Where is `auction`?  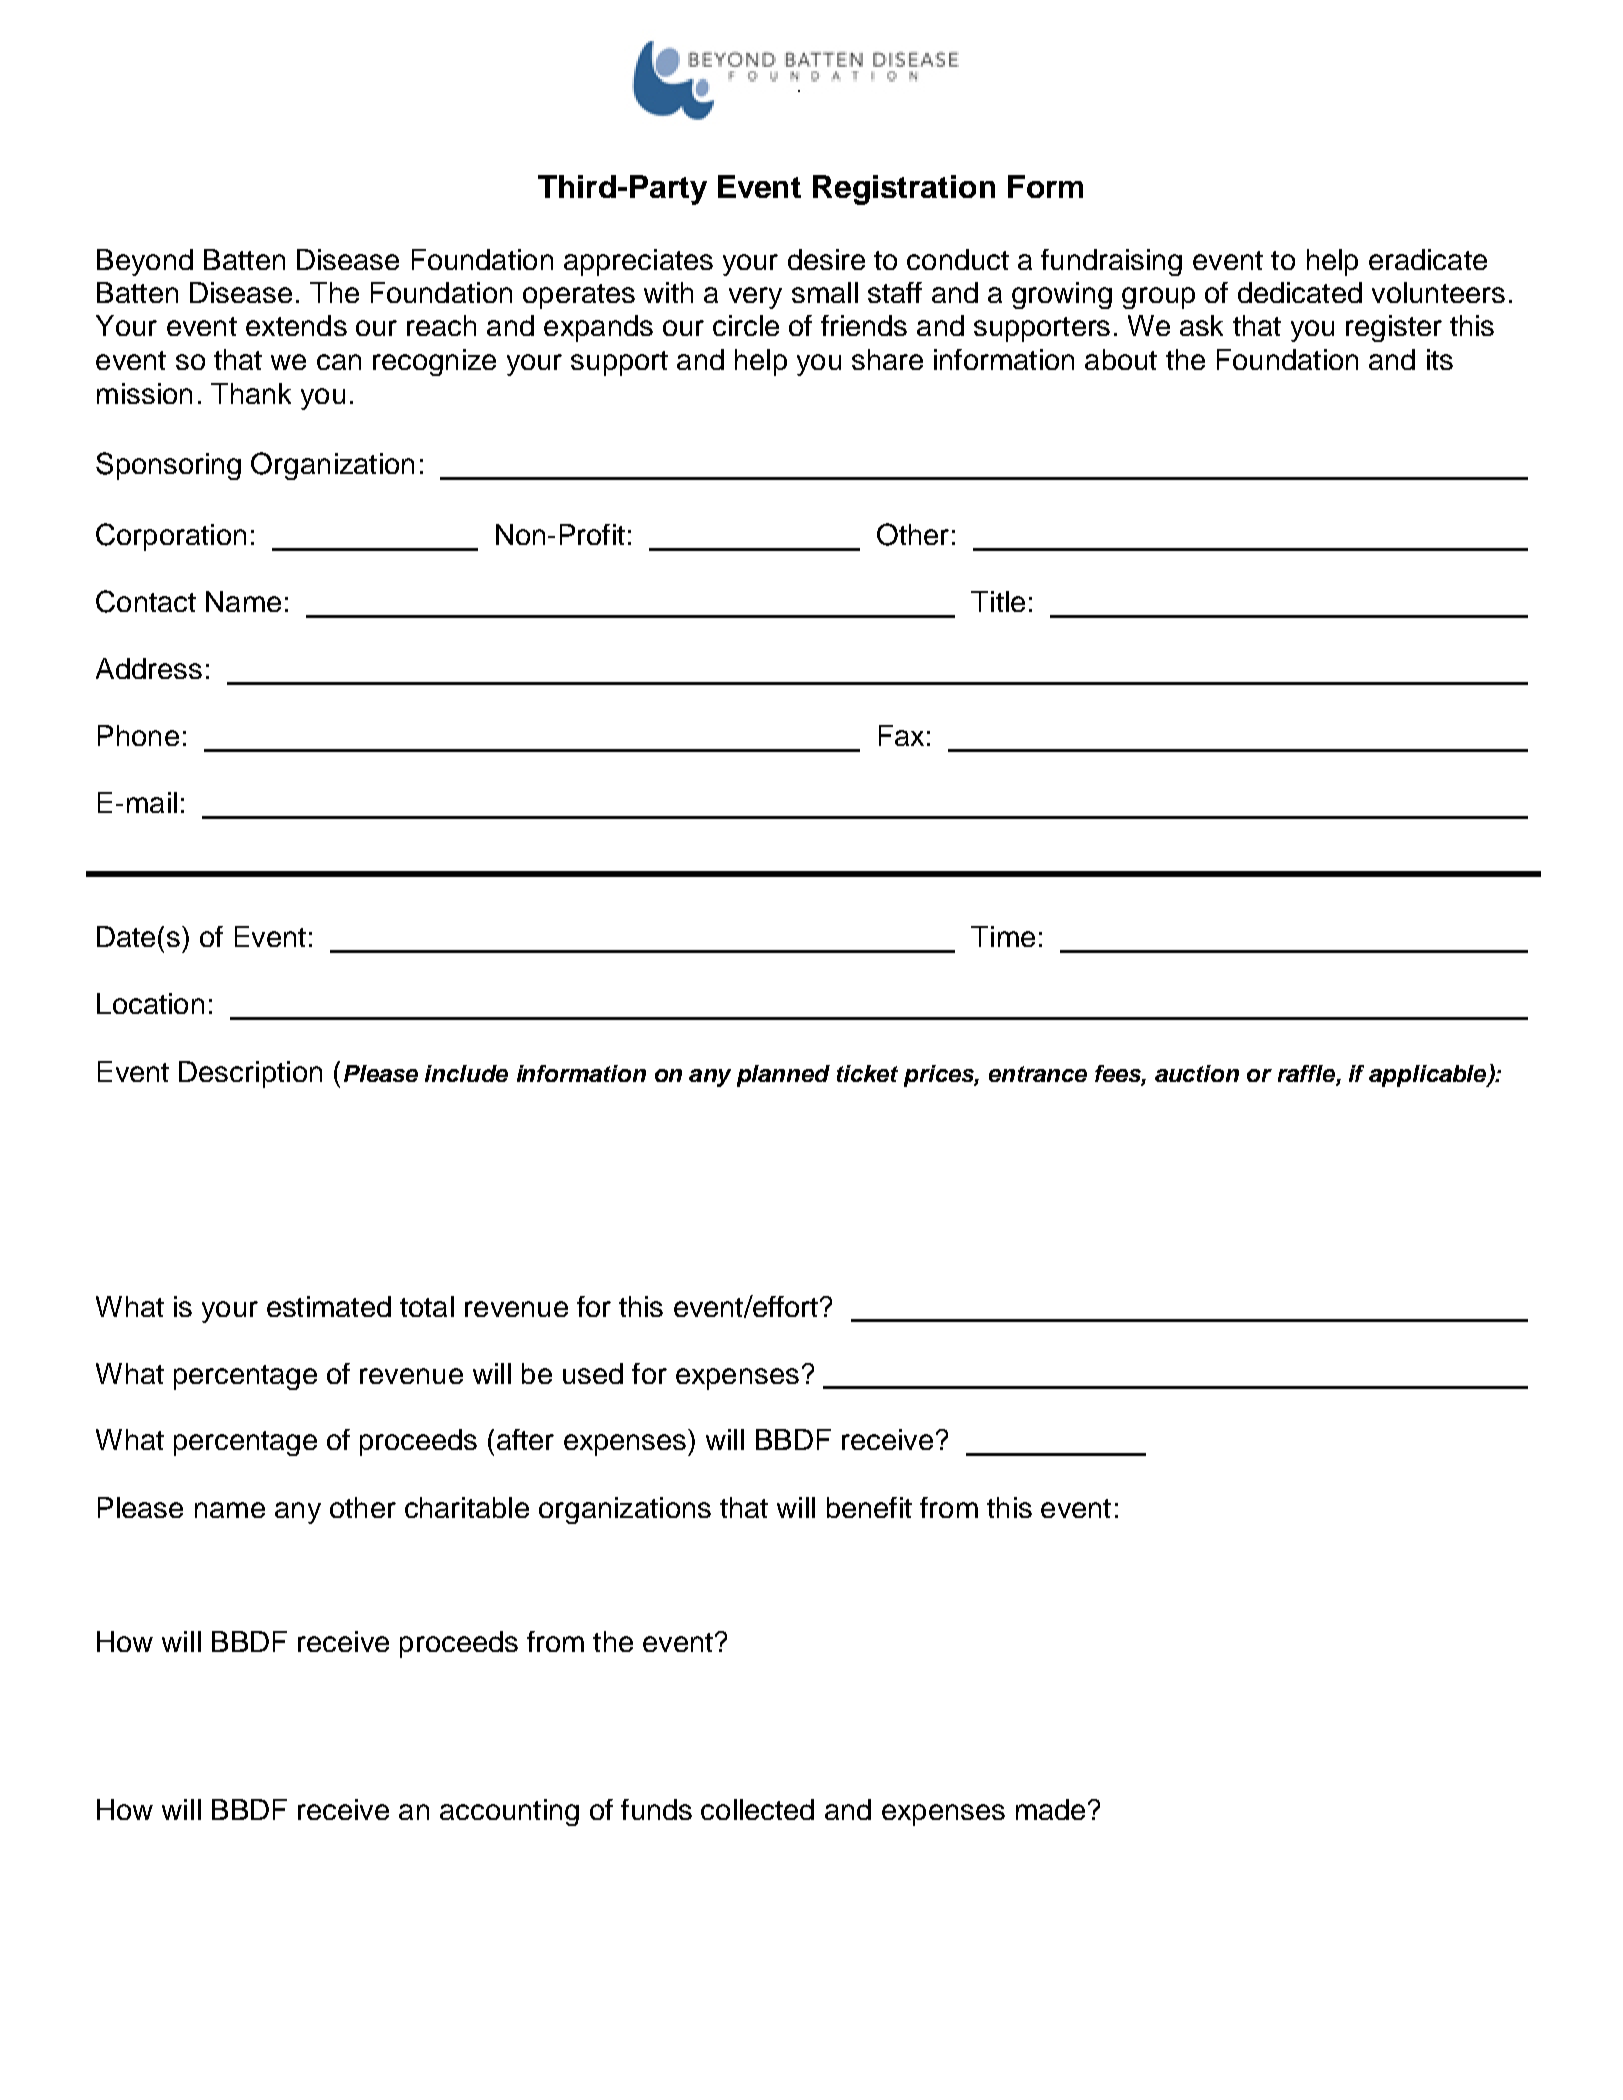 auction is located at coordinates (1197, 1073).
